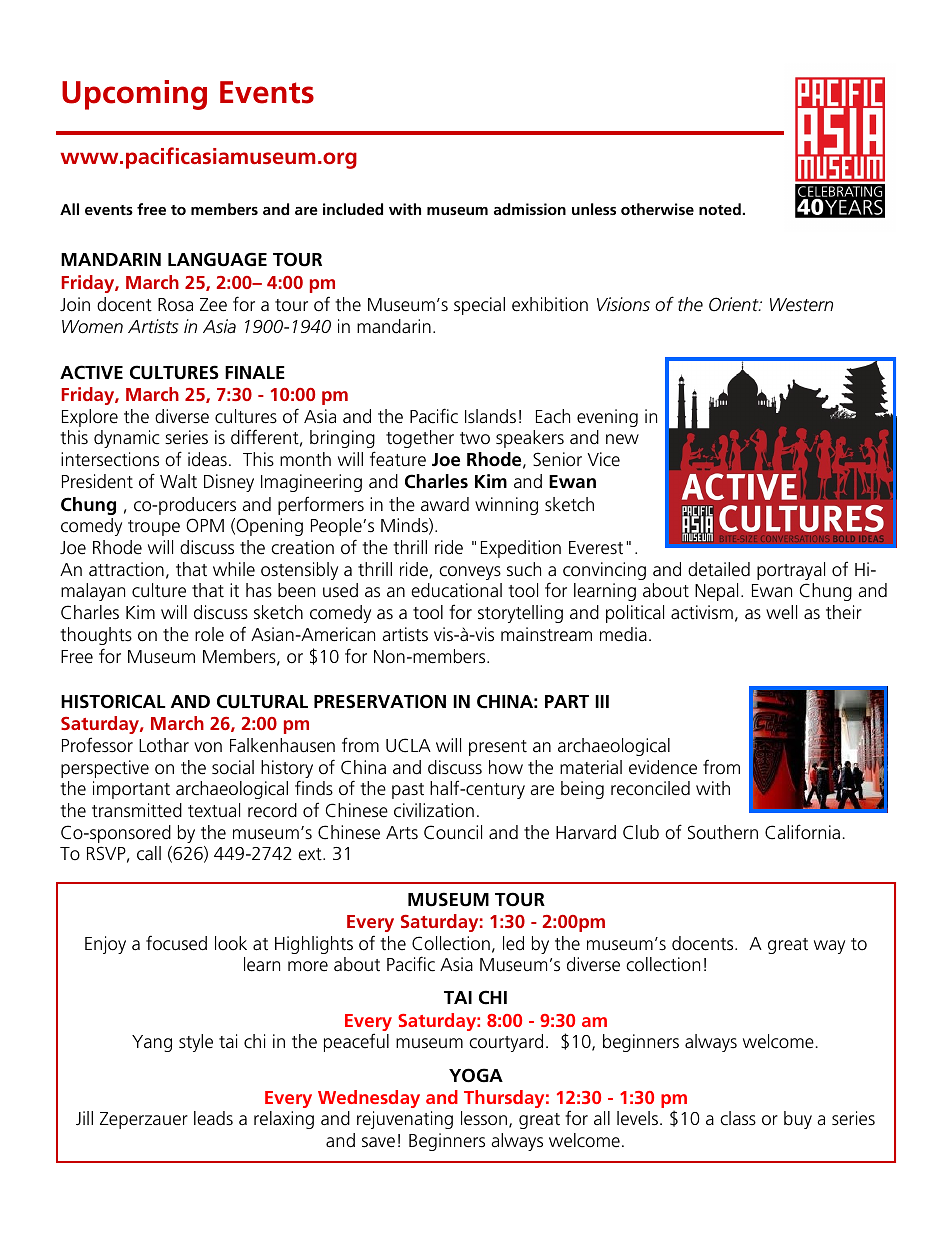  Describe the element at coordinates (530, 209) in the page. I see `admission` at that location.
